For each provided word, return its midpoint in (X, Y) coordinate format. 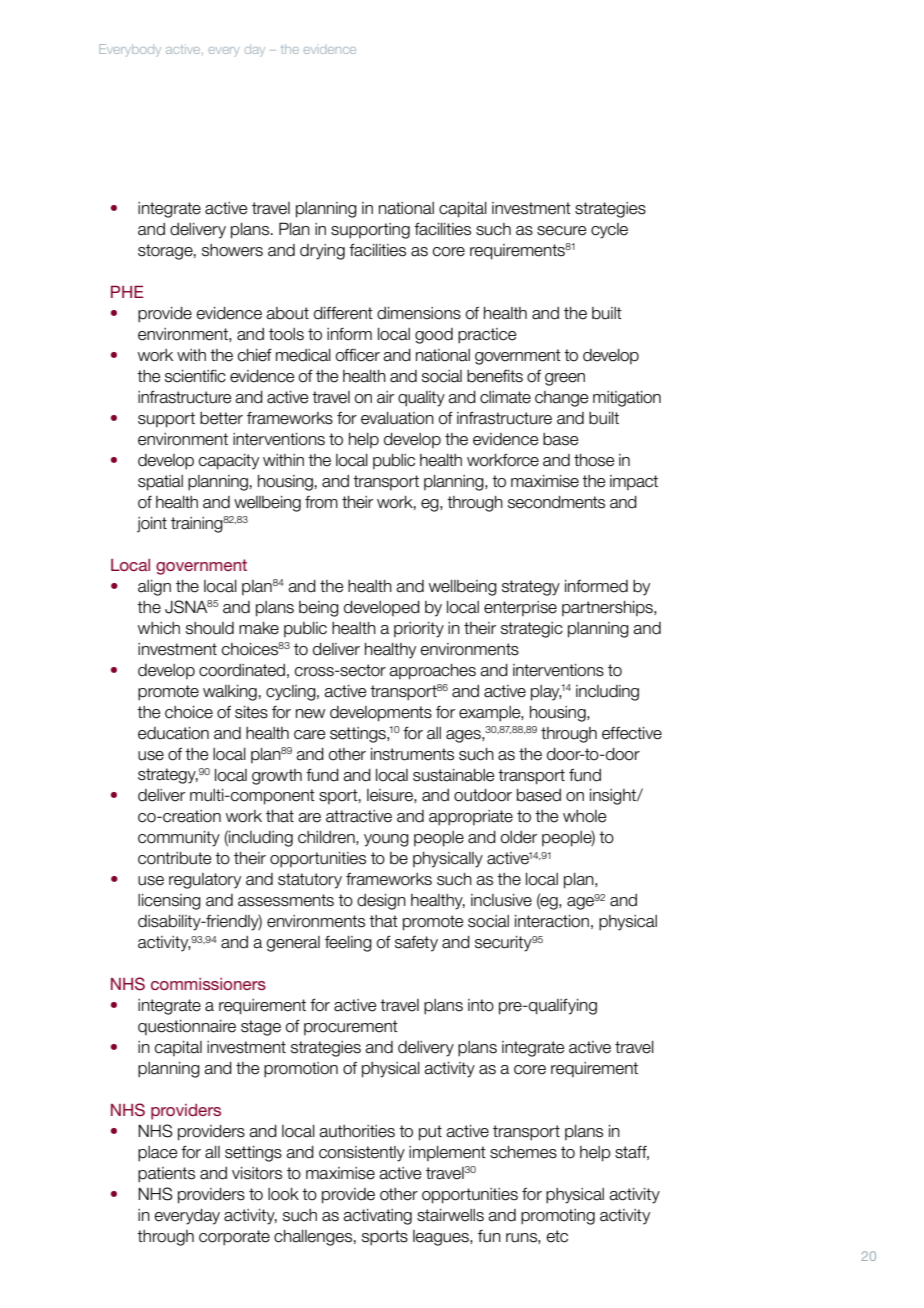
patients (166, 1175)
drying (322, 252)
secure (561, 231)
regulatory (205, 881)
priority (419, 630)
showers (232, 250)
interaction (552, 921)
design (381, 902)
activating (377, 1217)
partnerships (608, 608)
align (154, 588)
